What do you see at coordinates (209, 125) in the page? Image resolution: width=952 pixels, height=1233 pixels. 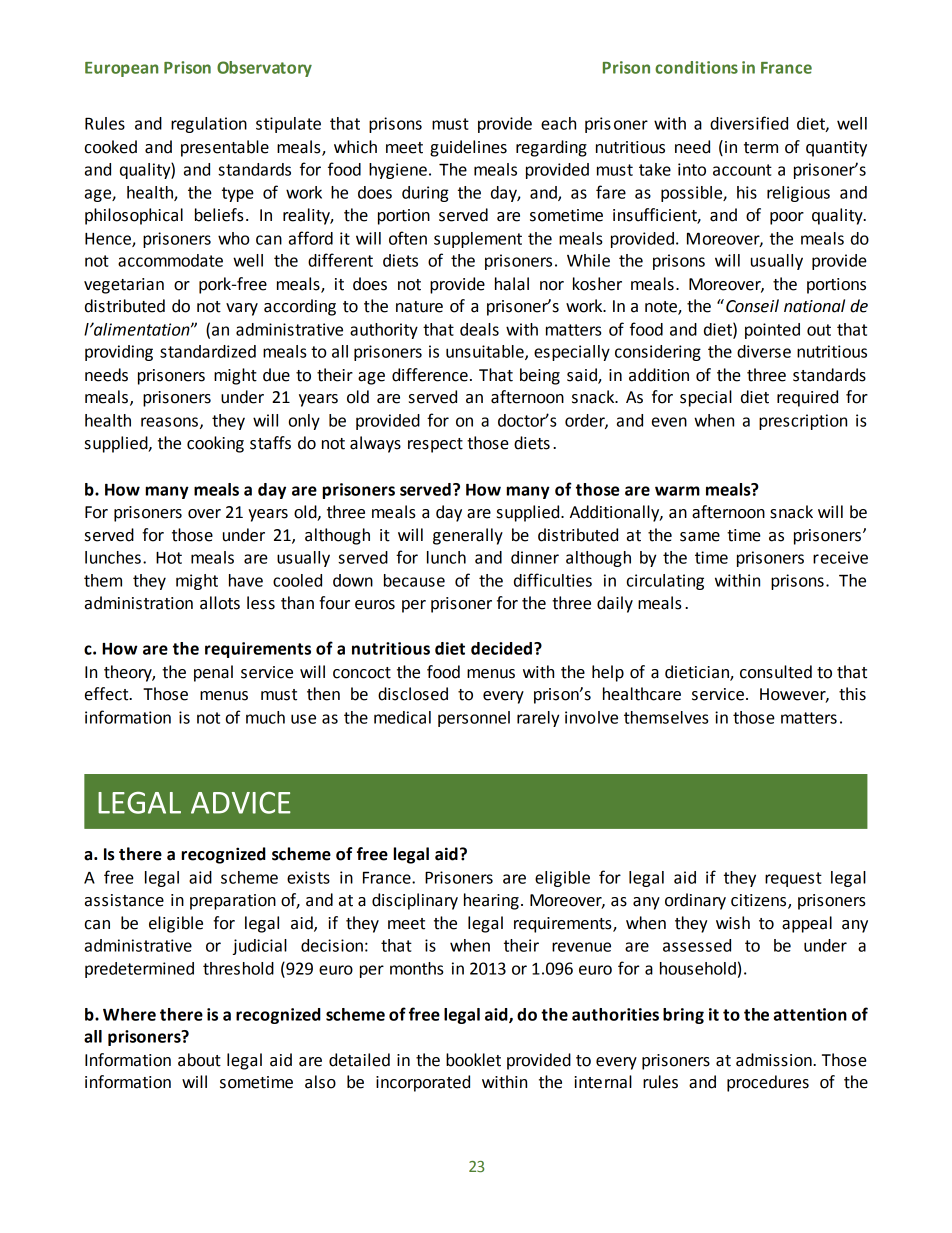 I see `regulation` at bounding box center [209, 125].
